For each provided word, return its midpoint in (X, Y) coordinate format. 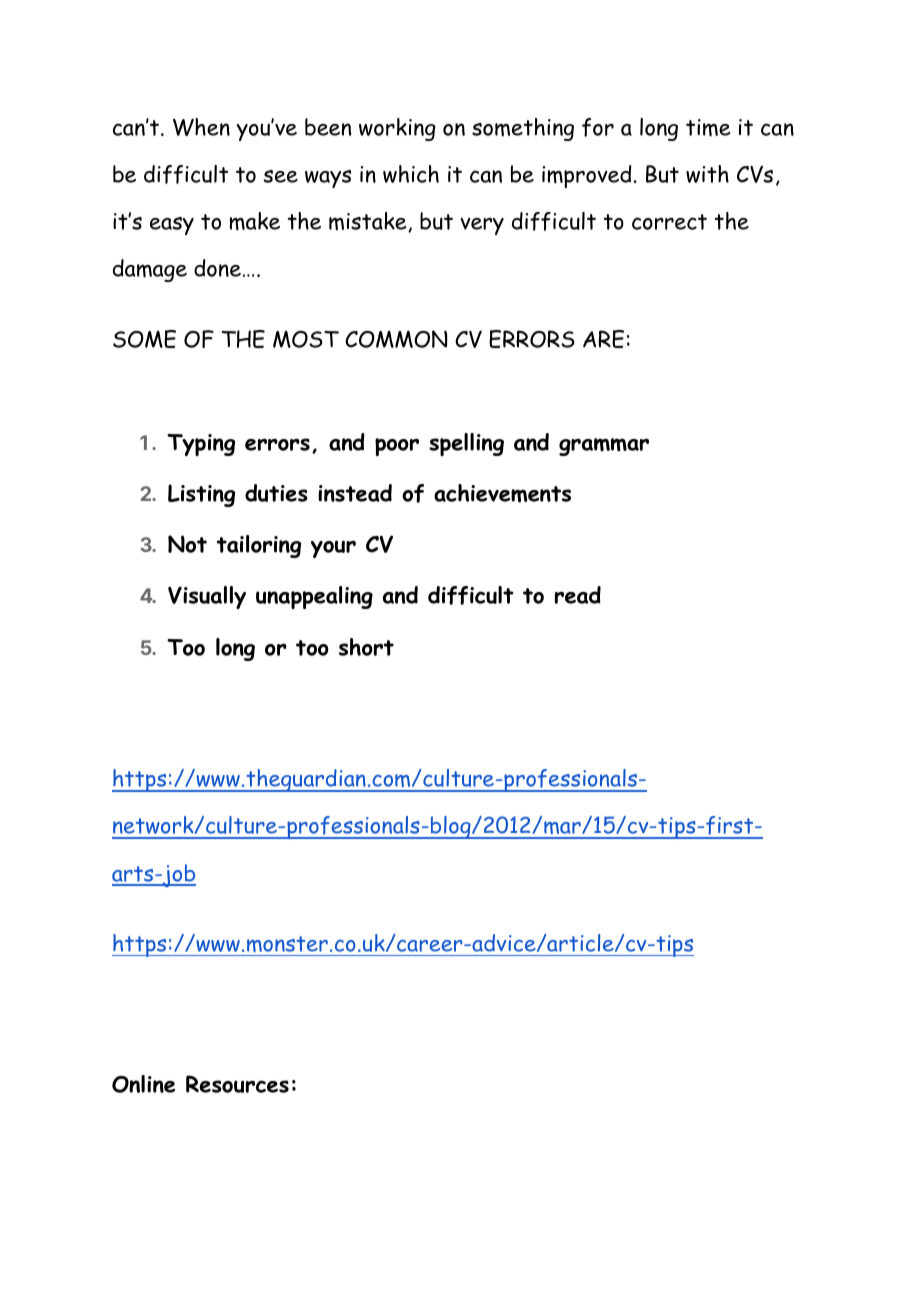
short (366, 647)
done (217, 268)
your (333, 549)
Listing (201, 495)
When (201, 127)
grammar (604, 447)
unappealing (314, 597)
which (411, 174)
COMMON (396, 339)
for (598, 127)
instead (355, 493)
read (578, 595)
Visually (207, 597)
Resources (237, 1084)
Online (143, 1084)
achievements (502, 493)
